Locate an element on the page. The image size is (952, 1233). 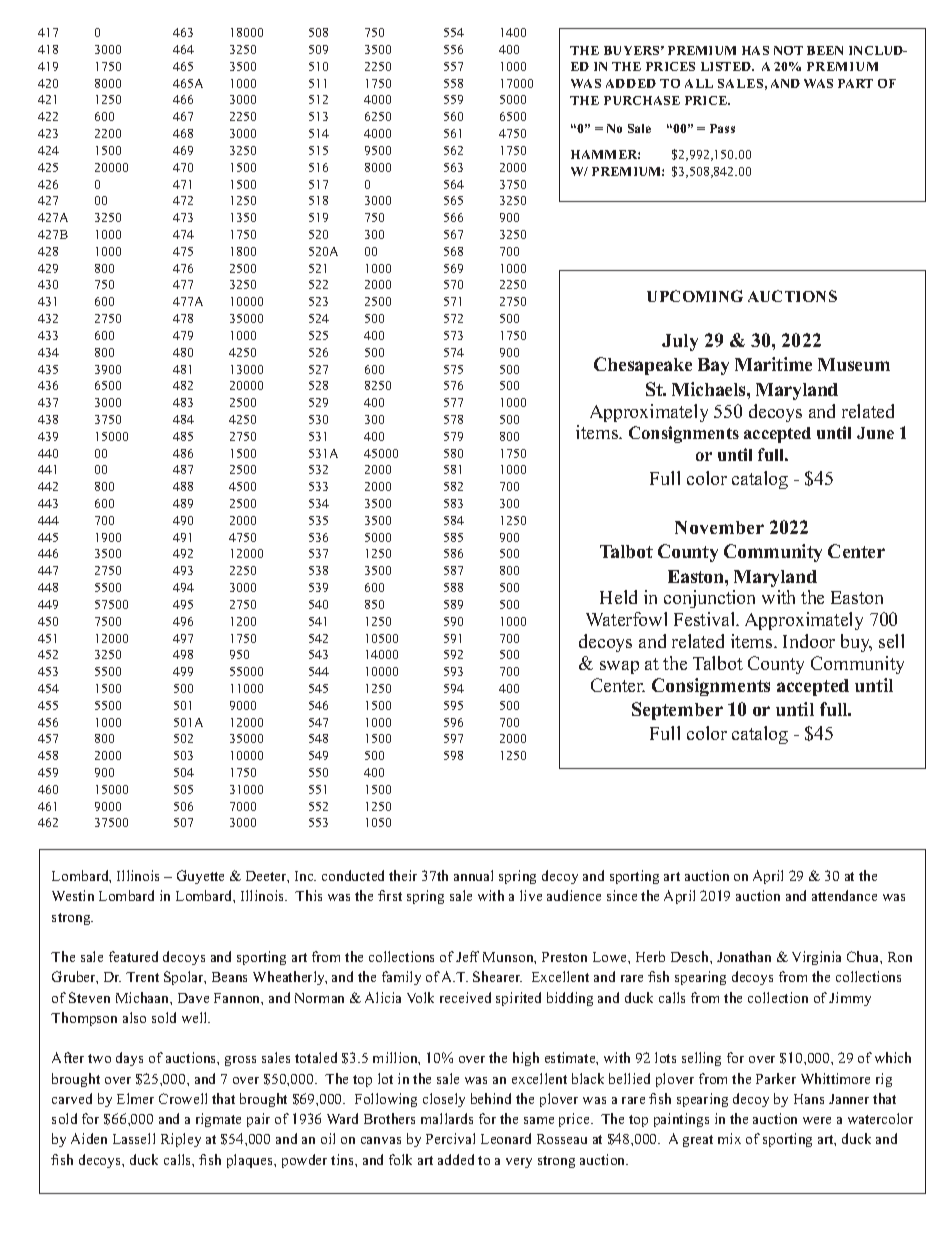
Ripley is located at coordinates (181, 1140).
